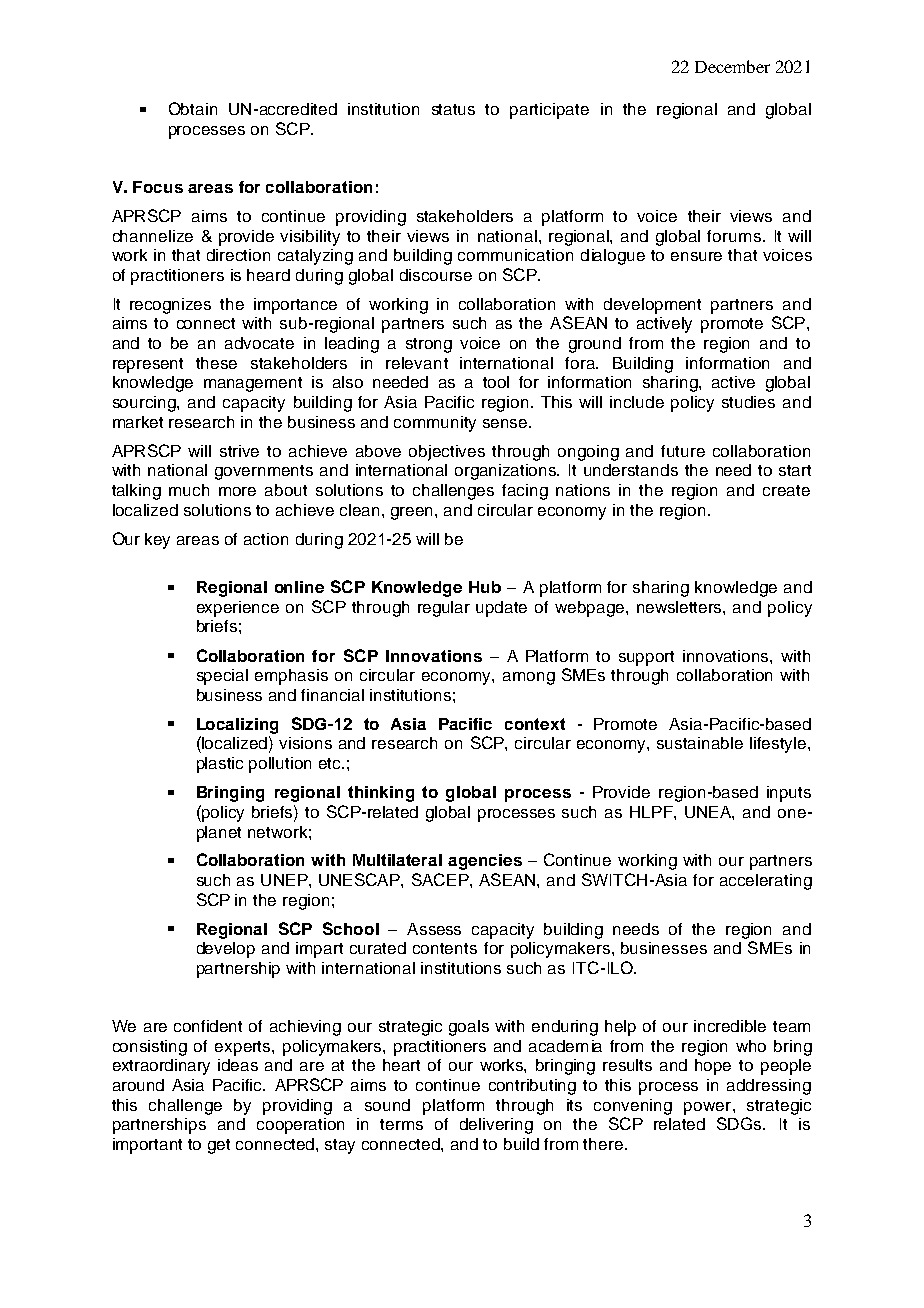  Describe the element at coordinates (444, 609) in the document. I see `regular` at that location.
